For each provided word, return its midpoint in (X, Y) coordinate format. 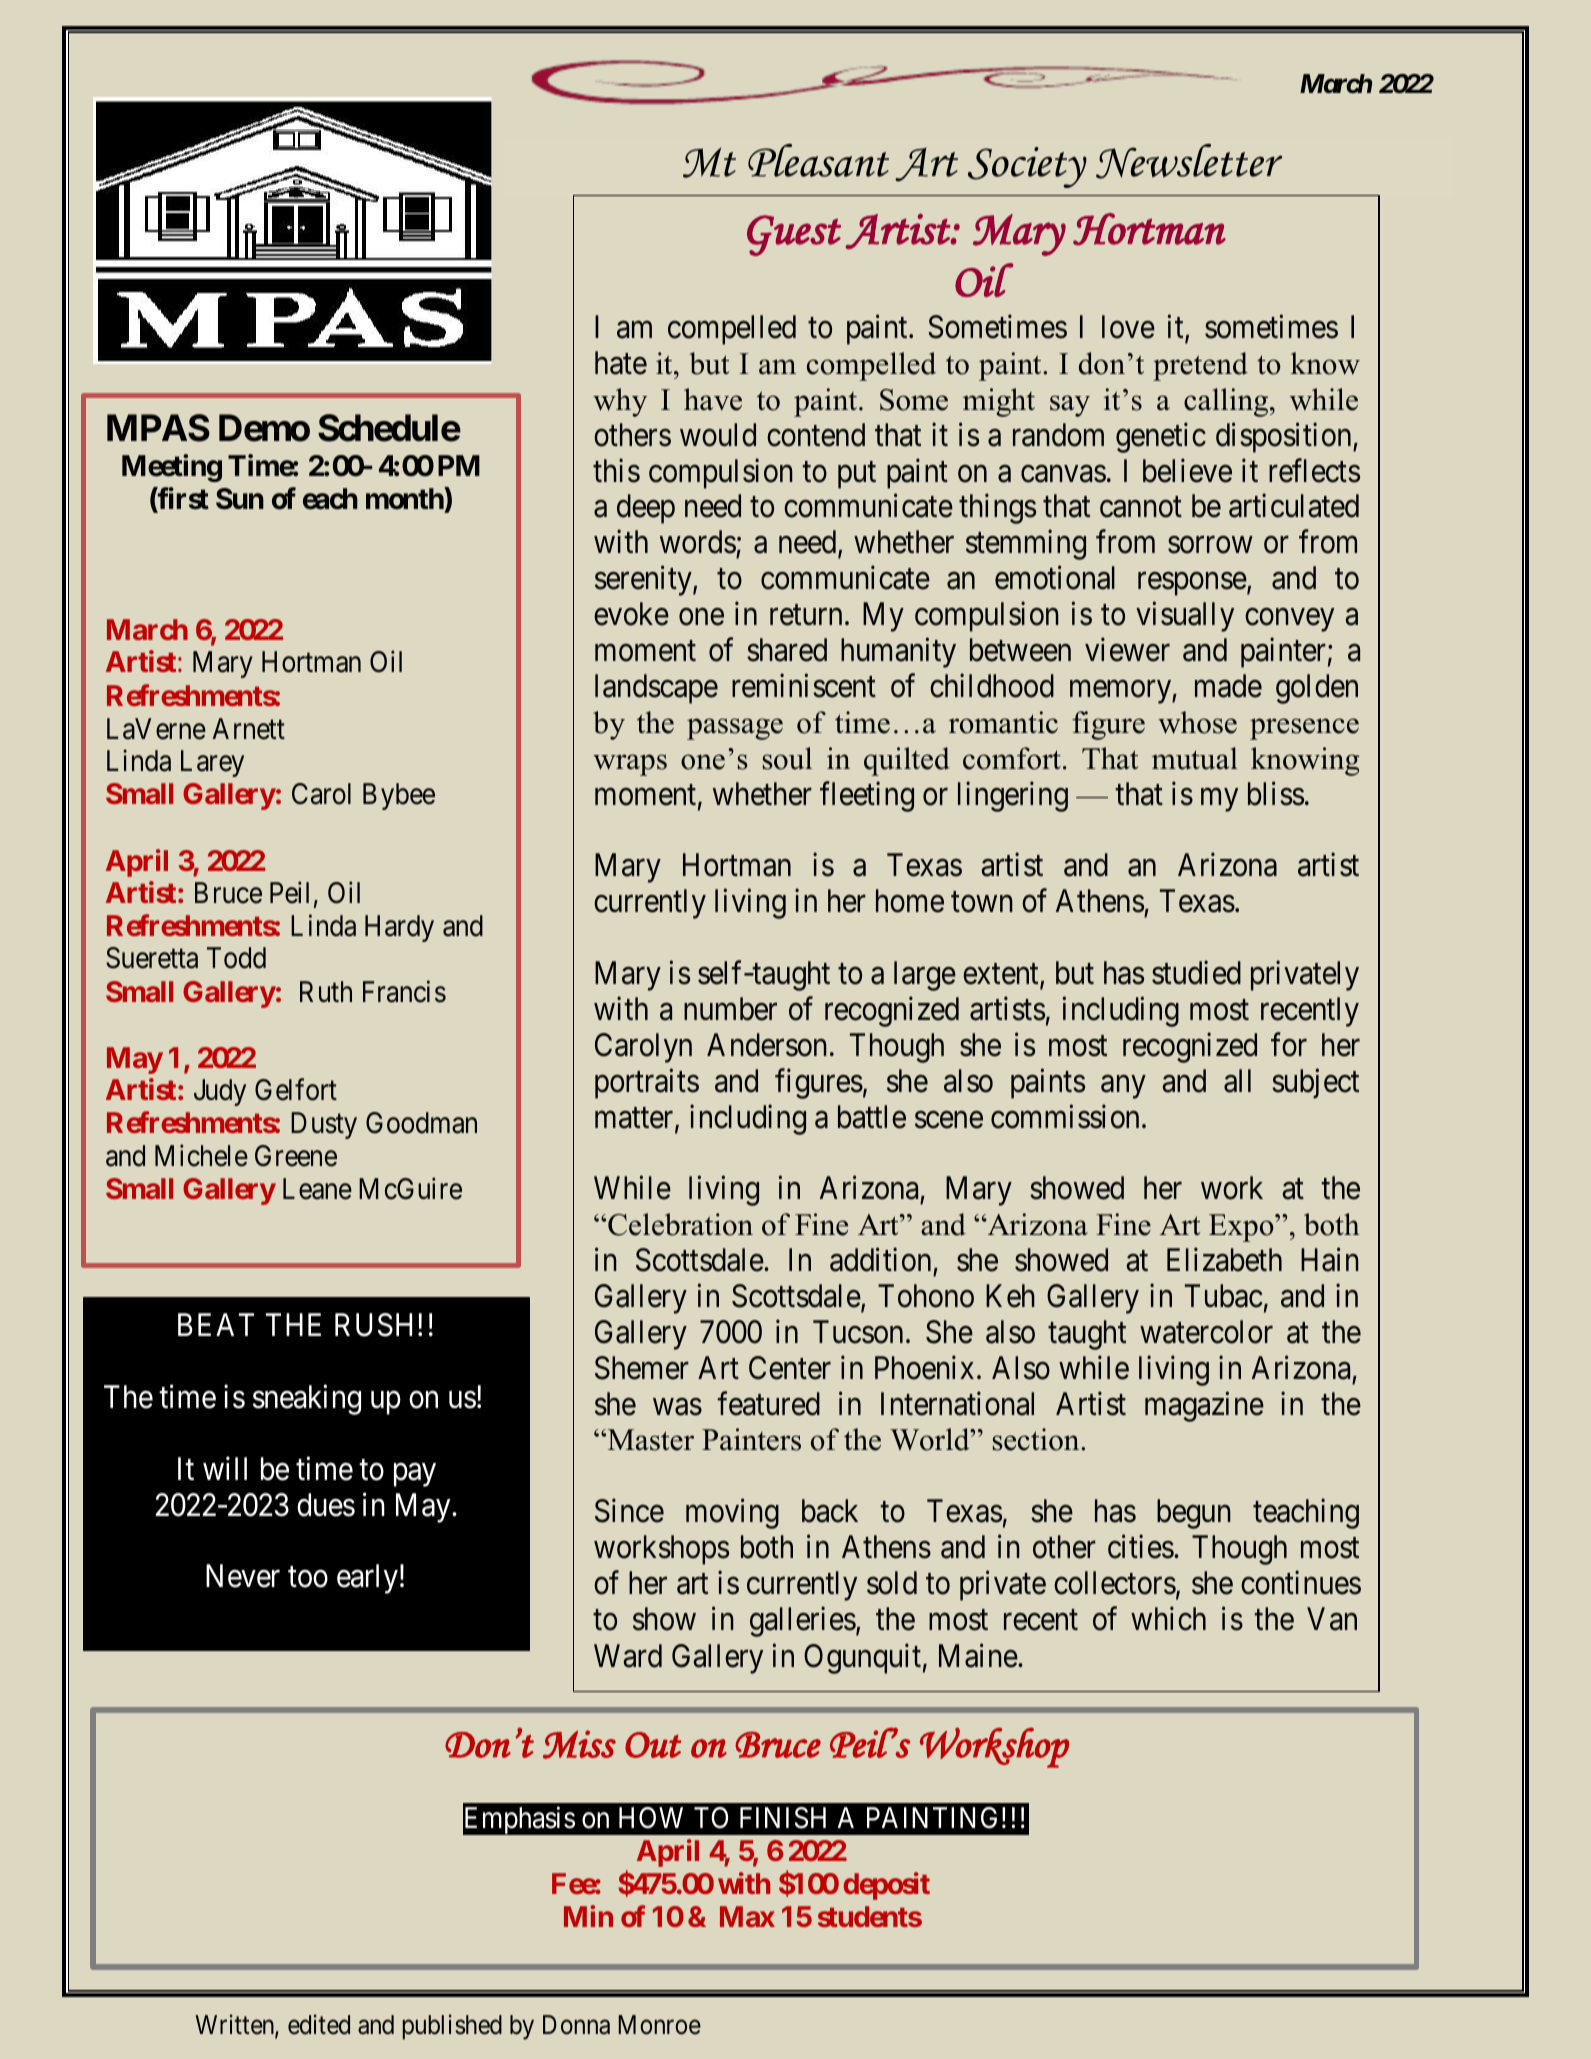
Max (747, 1916)
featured (768, 1403)
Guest (794, 235)
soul (787, 758)
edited (319, 2024)
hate (621, 363)
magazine (1204, 1406)
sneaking (307, 1400)
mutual (1195, 758)
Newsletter (1189, 161)
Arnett (249, 729)
